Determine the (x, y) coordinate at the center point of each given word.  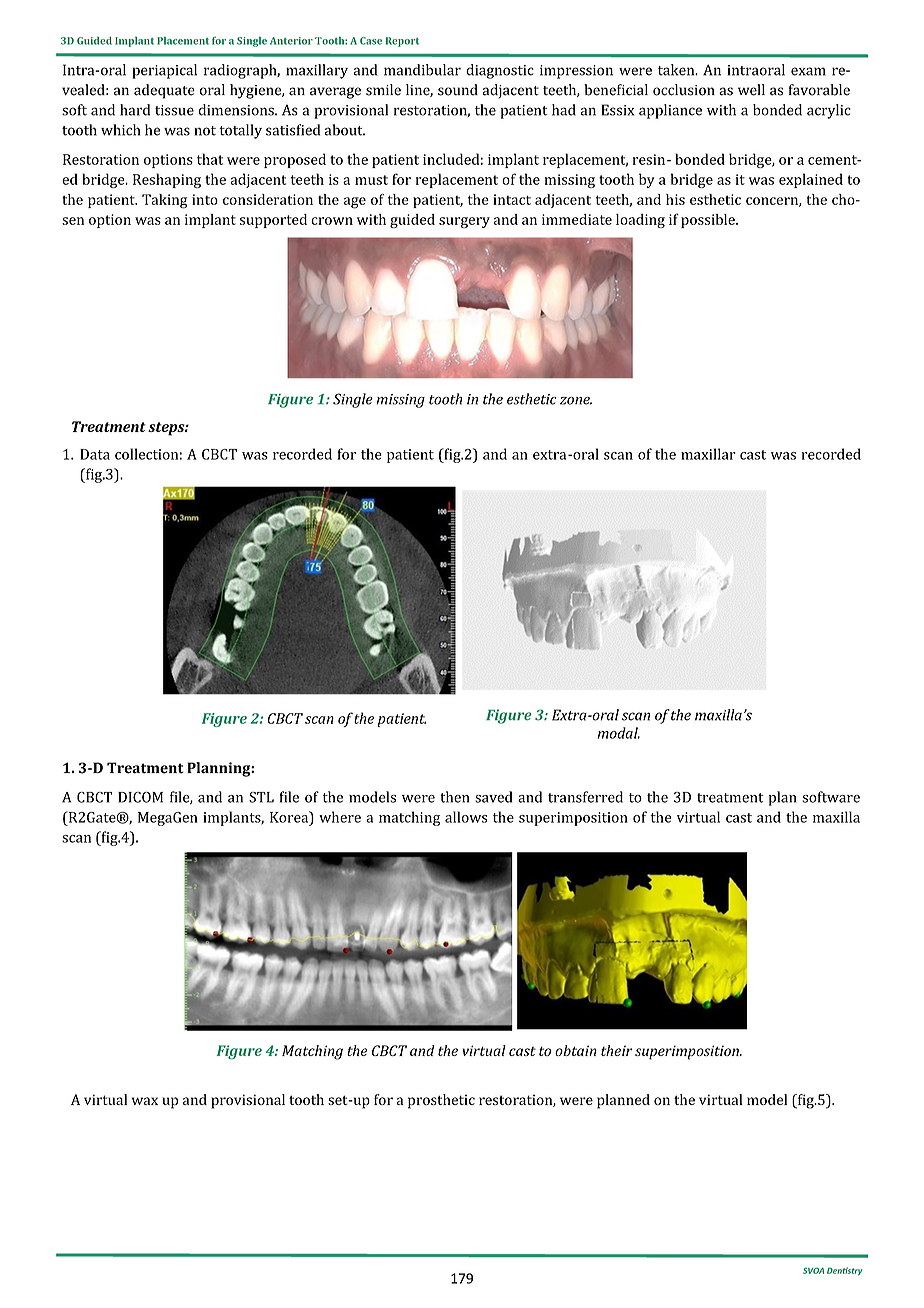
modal (619, 733)
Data (95, 454)
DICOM (140, 797)
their (616, 1050)
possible (709, 221)
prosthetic (441, 1101)
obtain (576, 1050)
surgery (464, 222)
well (751, 90)
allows (466, 817)
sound (458, 90)
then (455, 797)
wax (145, 1101)
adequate (164, 91)
